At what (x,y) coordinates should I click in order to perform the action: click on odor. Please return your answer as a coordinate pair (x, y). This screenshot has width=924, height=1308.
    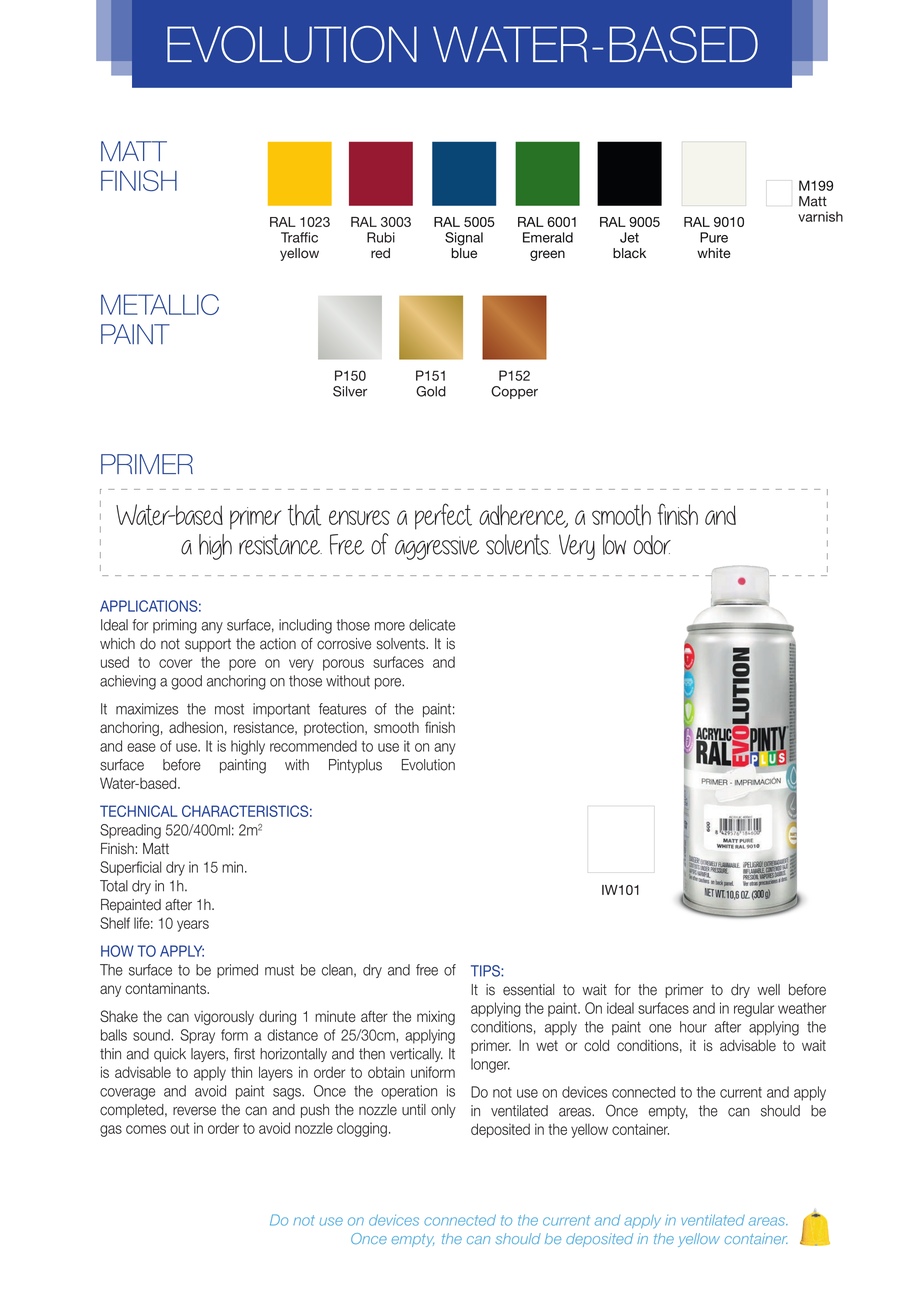
    Looking at the image, I should click on (652, 545).
